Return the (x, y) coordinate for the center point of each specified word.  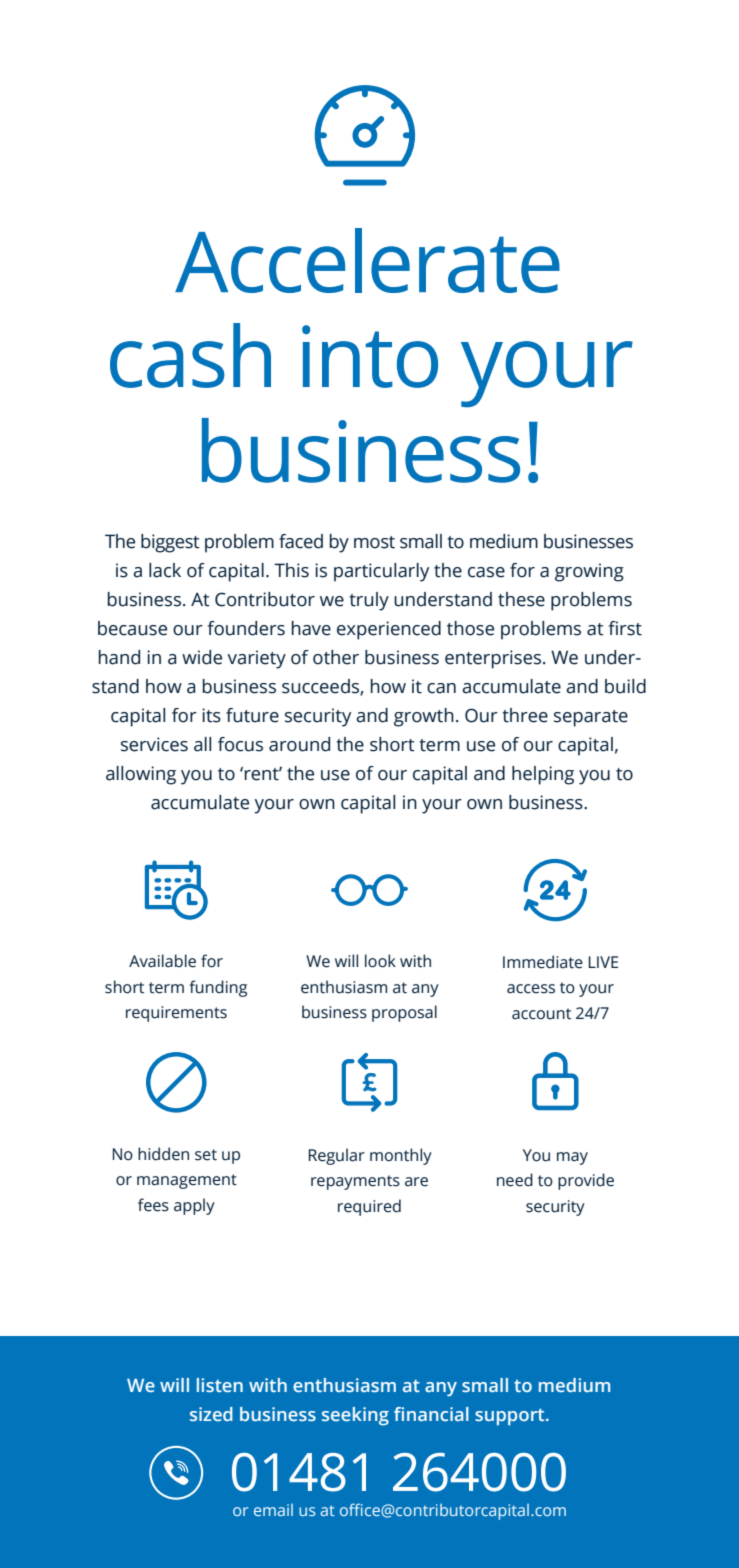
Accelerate (367, 260)
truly (369, 601)
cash (190, 355)
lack (165, 570)
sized (211, 1414)
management (187, 1181)
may (572, 1158)
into (370, 356)
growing (589, 572)
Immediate (543, 962)
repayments (355, 1182)
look (380, 961)
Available (162, 961)
